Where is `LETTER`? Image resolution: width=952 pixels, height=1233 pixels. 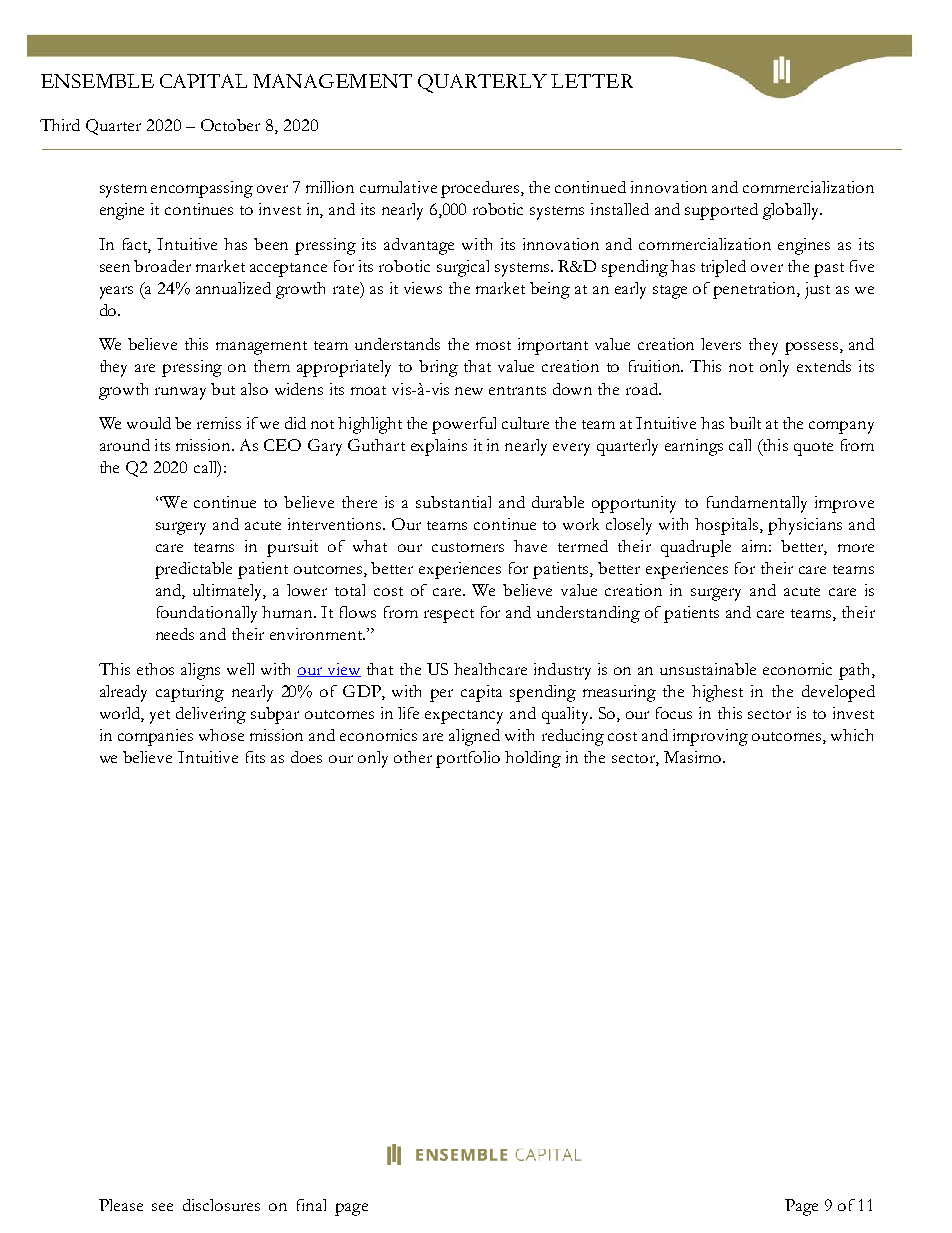 LETTER is located at coordinates (592, 81).
